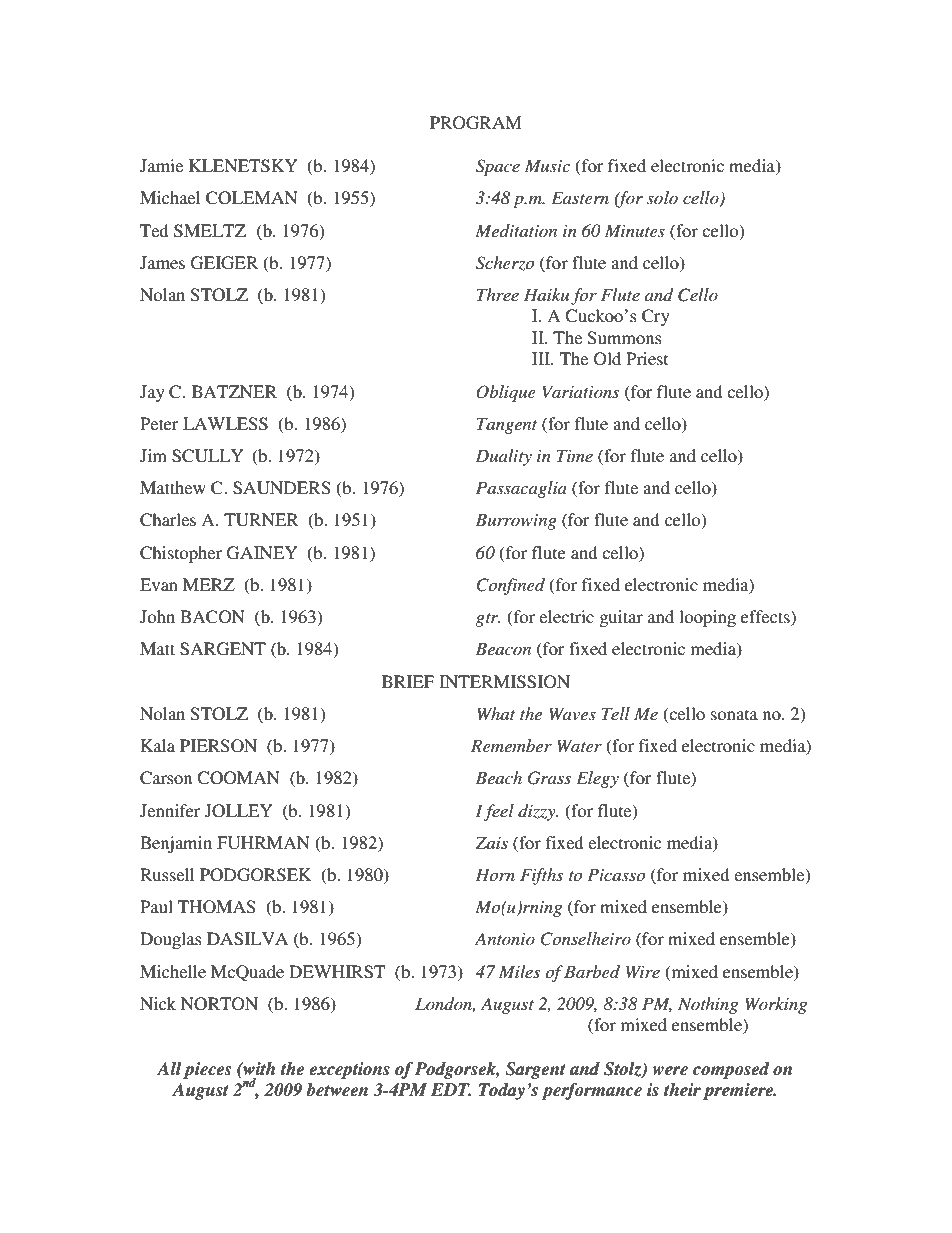  What do you see at coordinates (498, 167) in the screenshot?
I see `Space` at bounding box center [498, 167].
